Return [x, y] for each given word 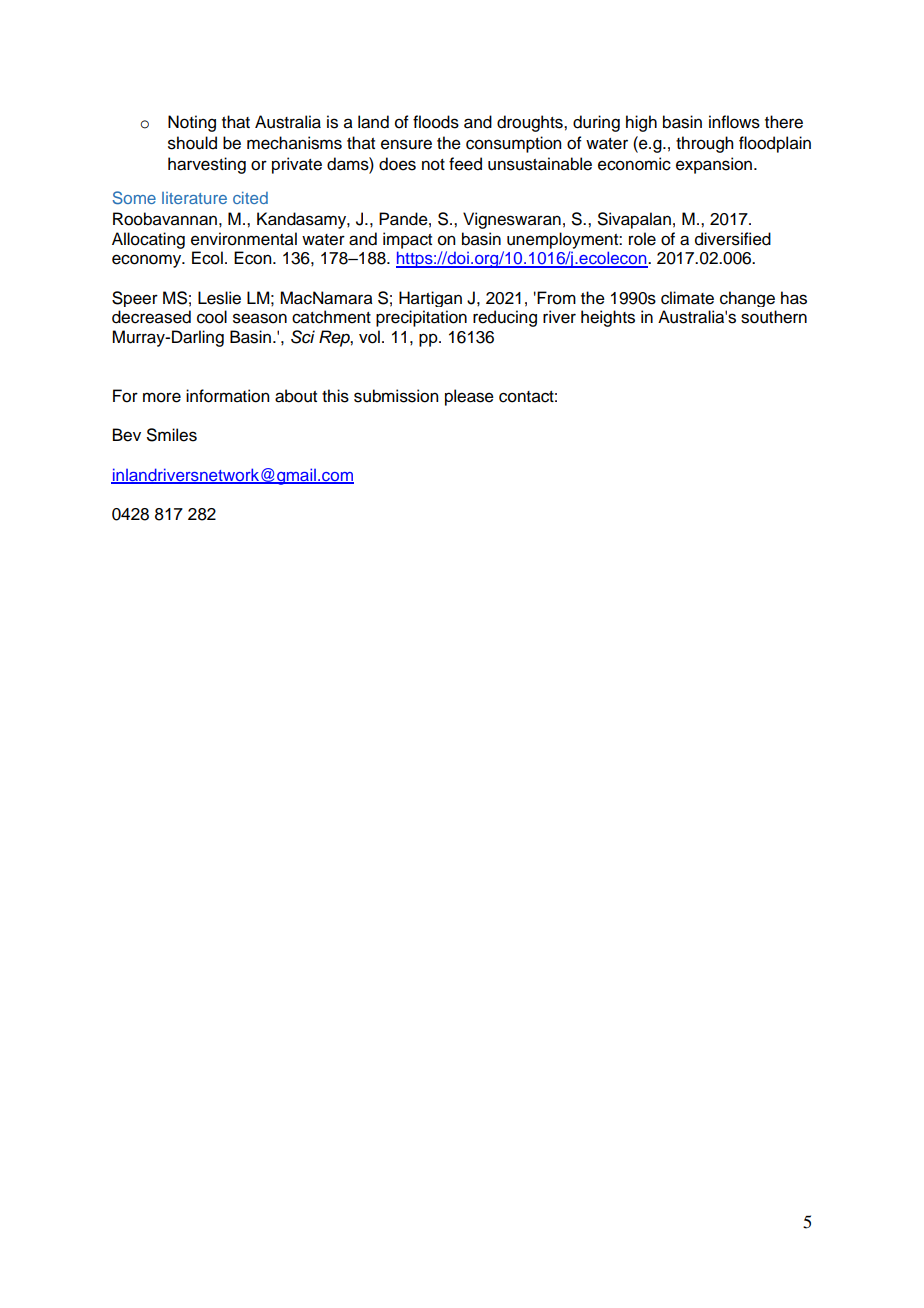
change [747, 299]
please [469, 397]
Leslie [219, 298]
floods [436, 122]
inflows [734, 122]
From [556, 298]
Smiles [172, 435]
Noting [192, 123]
